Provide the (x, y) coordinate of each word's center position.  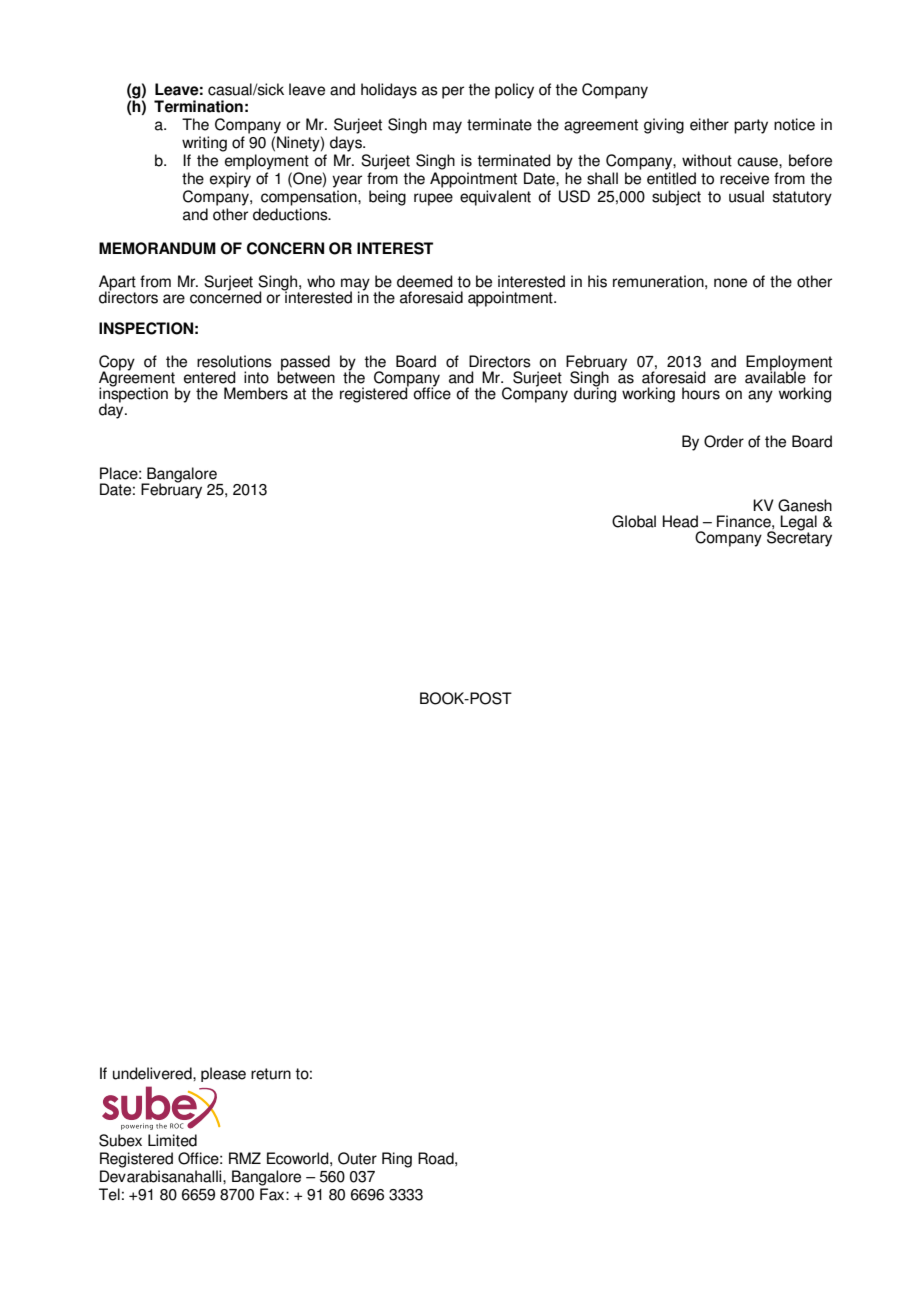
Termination (198, 106)
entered (210, 377)
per (453, 92)
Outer (357, 1158)
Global (634, 521)
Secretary (799, 538)
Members (256, 393)
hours (701, 393)
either (709, 124)
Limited (172, 1140)
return (271, 1074)
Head (680, 521)
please (223, 1074)
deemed (425, 281)
